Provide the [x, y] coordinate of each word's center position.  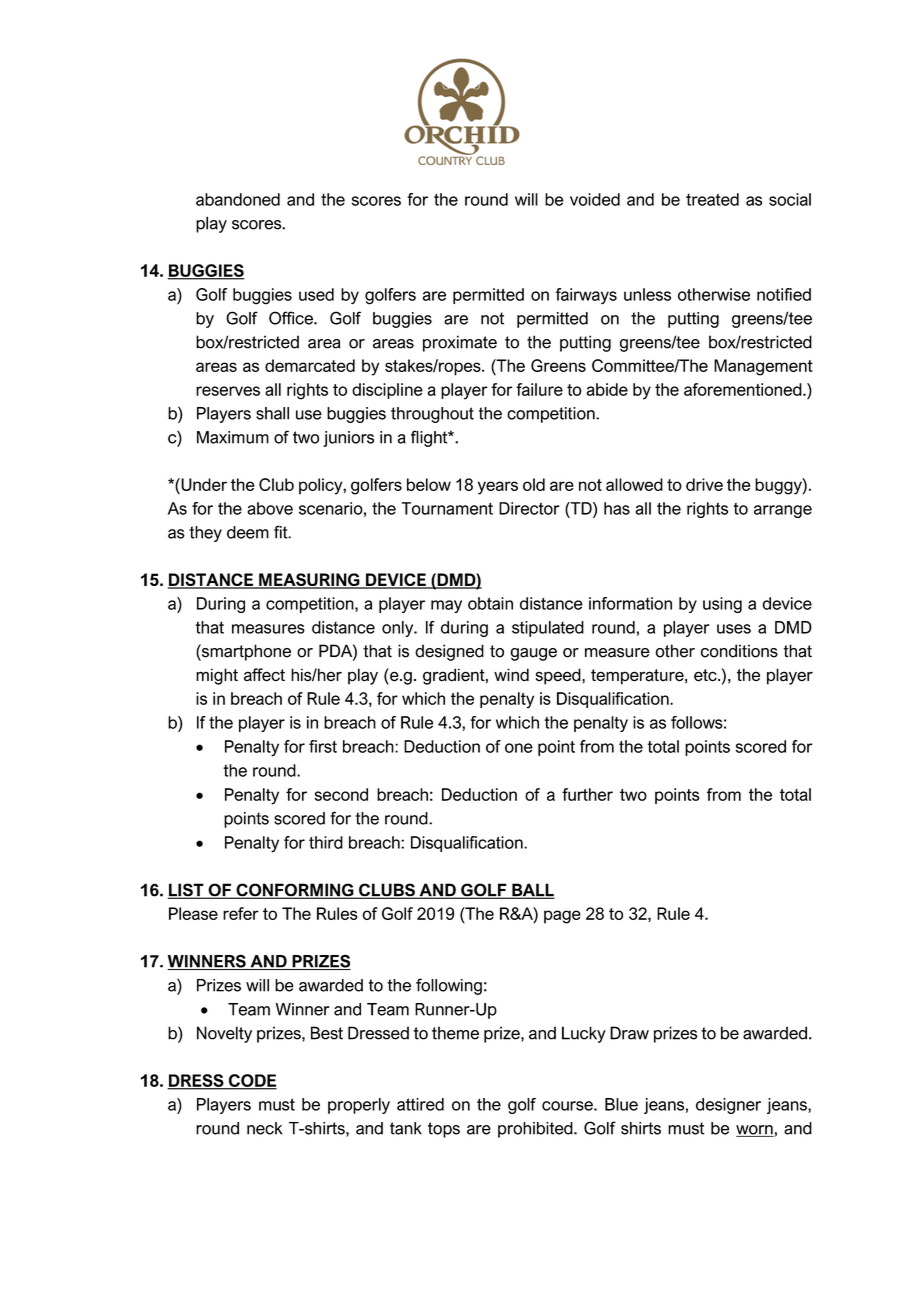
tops [444, 1130]
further [587, 794]
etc [706, 675]
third [326, 842]
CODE [251, 1081]
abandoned [238, 199]
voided [595, 199]
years [498, 488]
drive [704, 484]
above [270, 508]
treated [712, 199]
